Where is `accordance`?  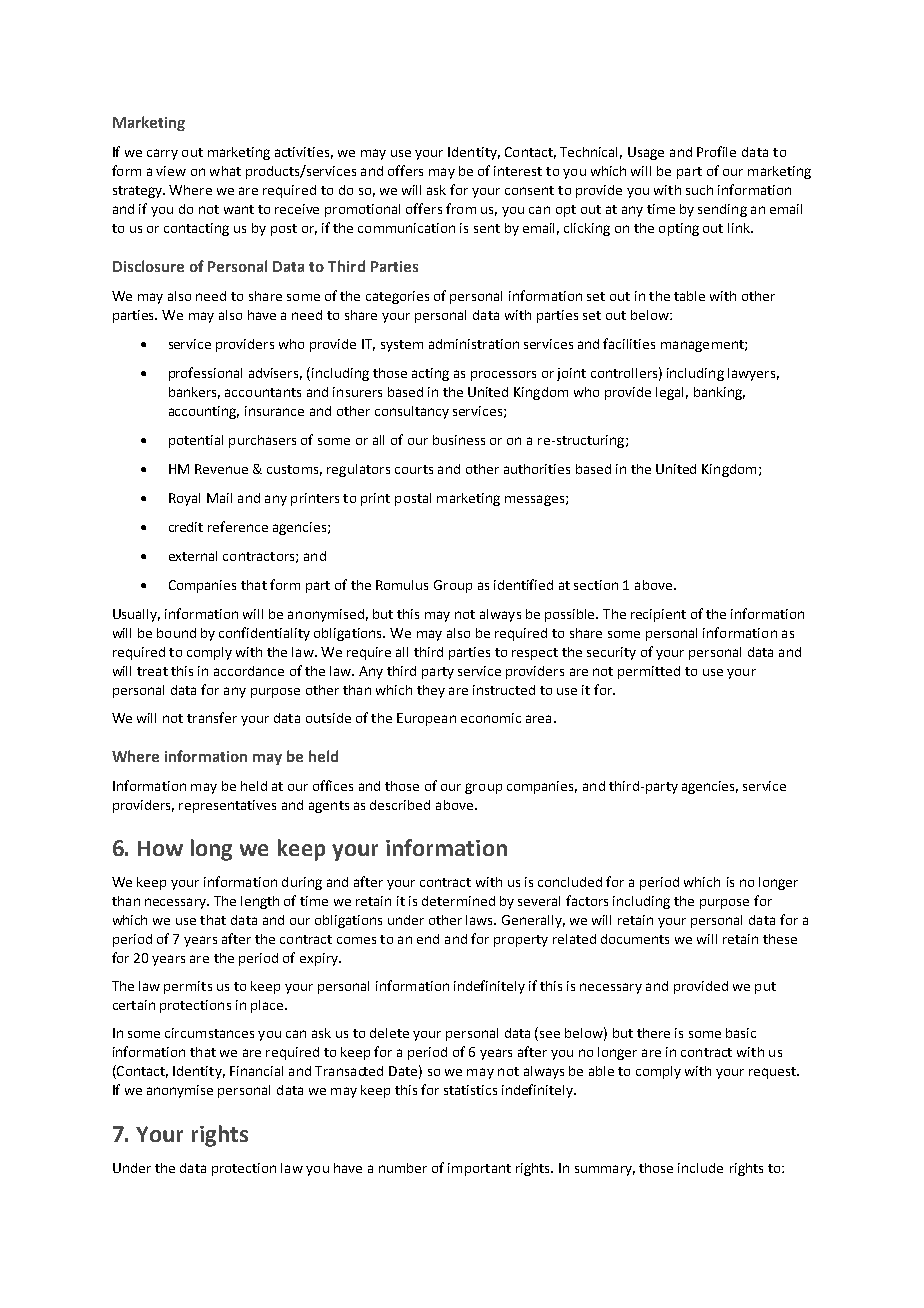 accordance is located at coordinates (249, 671).
